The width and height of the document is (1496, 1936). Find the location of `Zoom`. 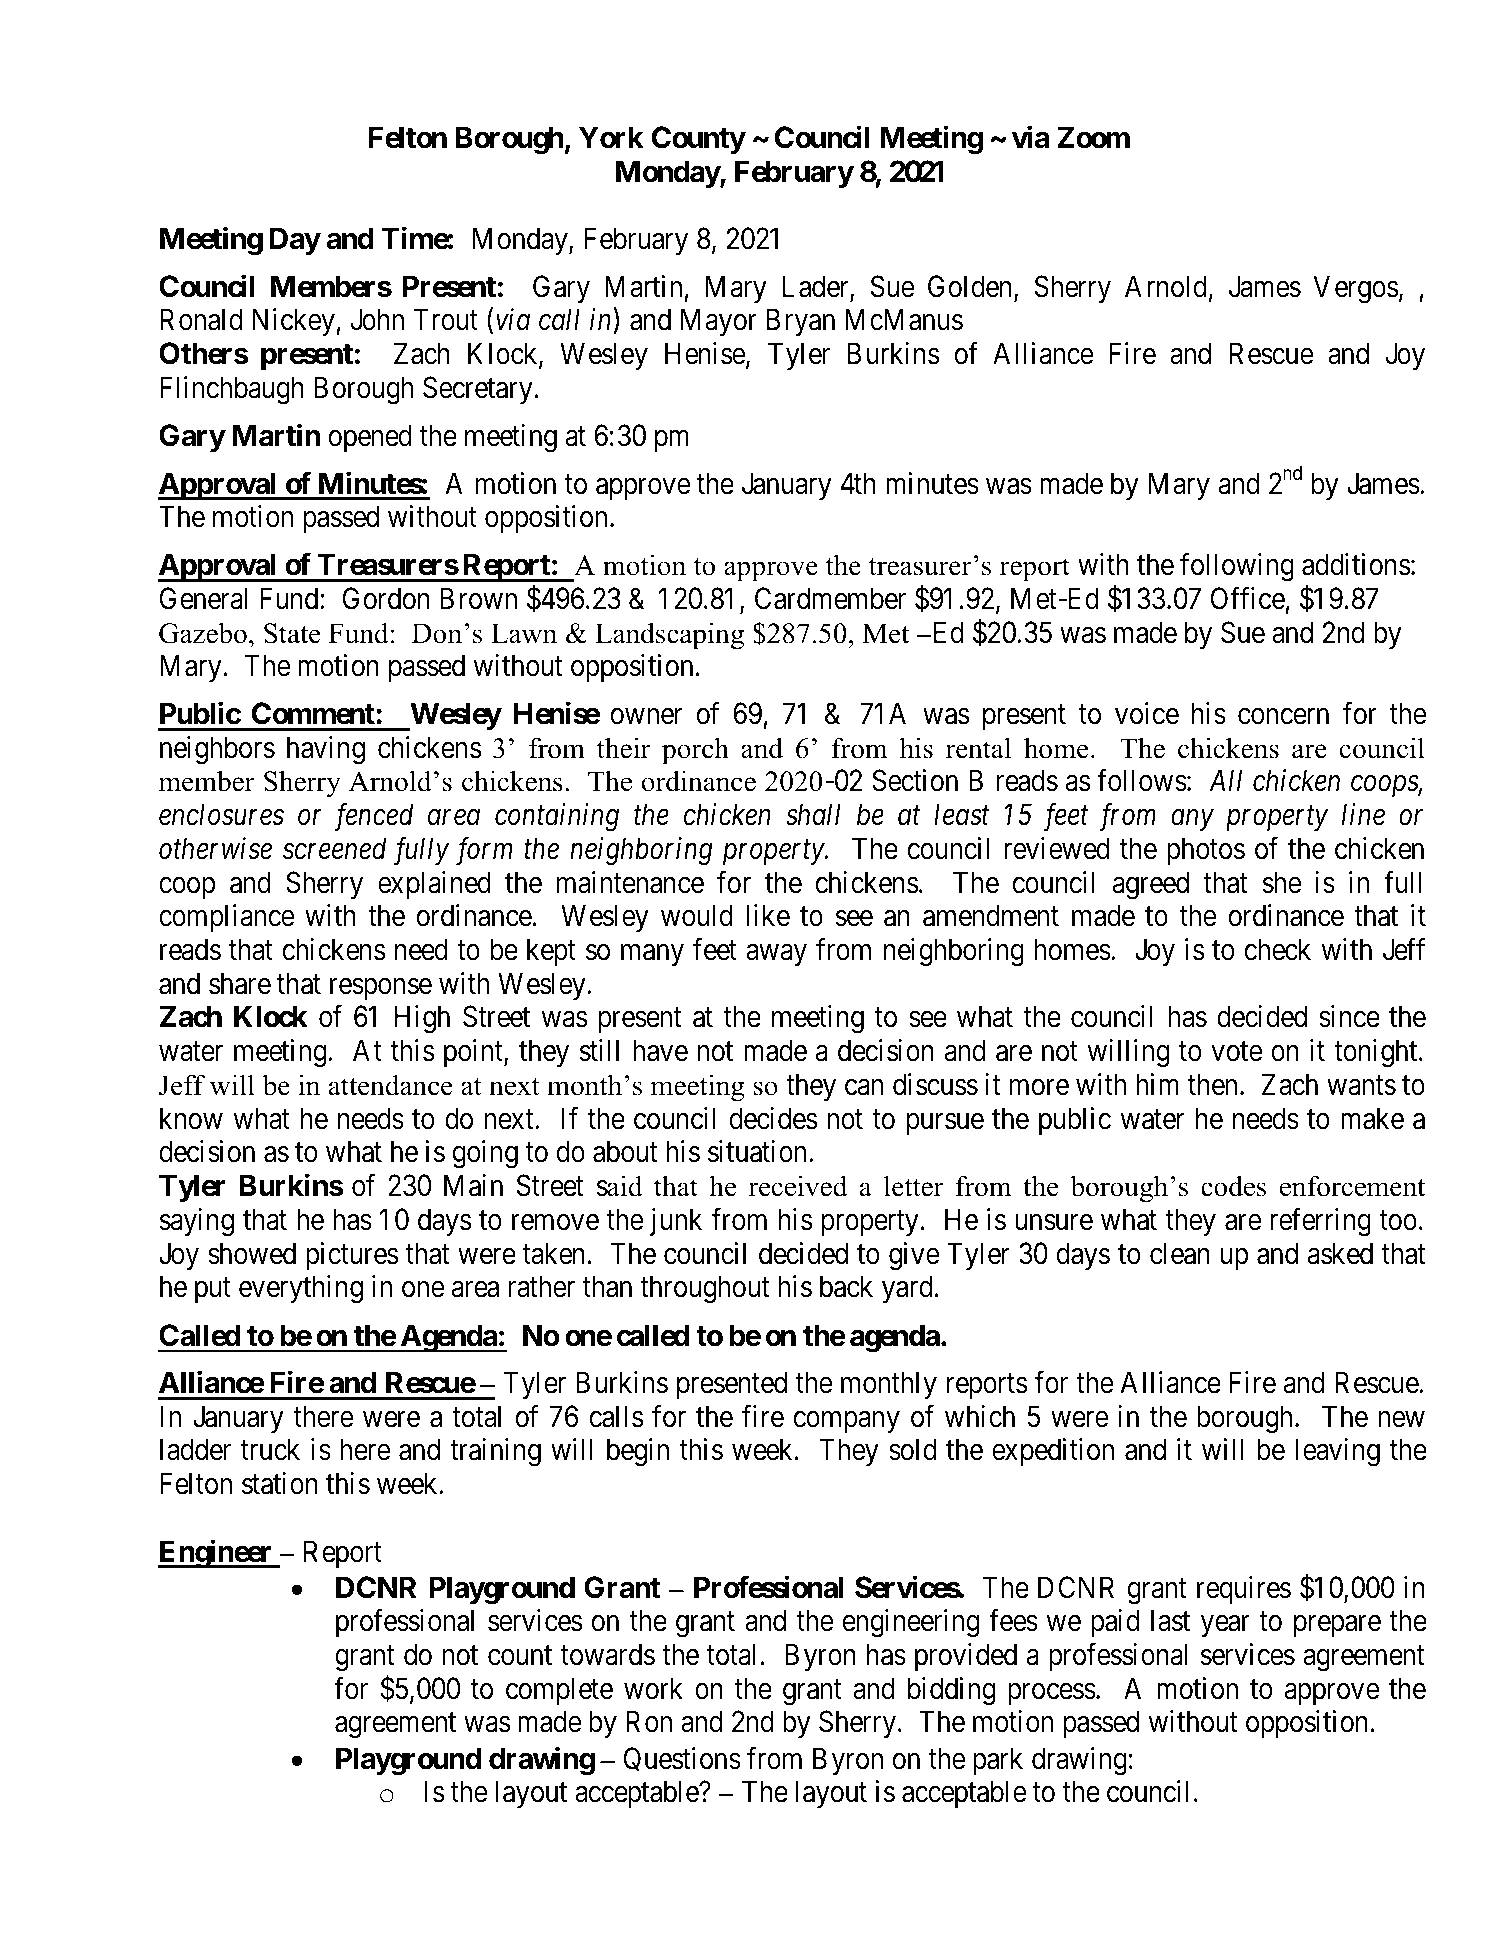

Zoom is located at coordinates (1093, 137).
